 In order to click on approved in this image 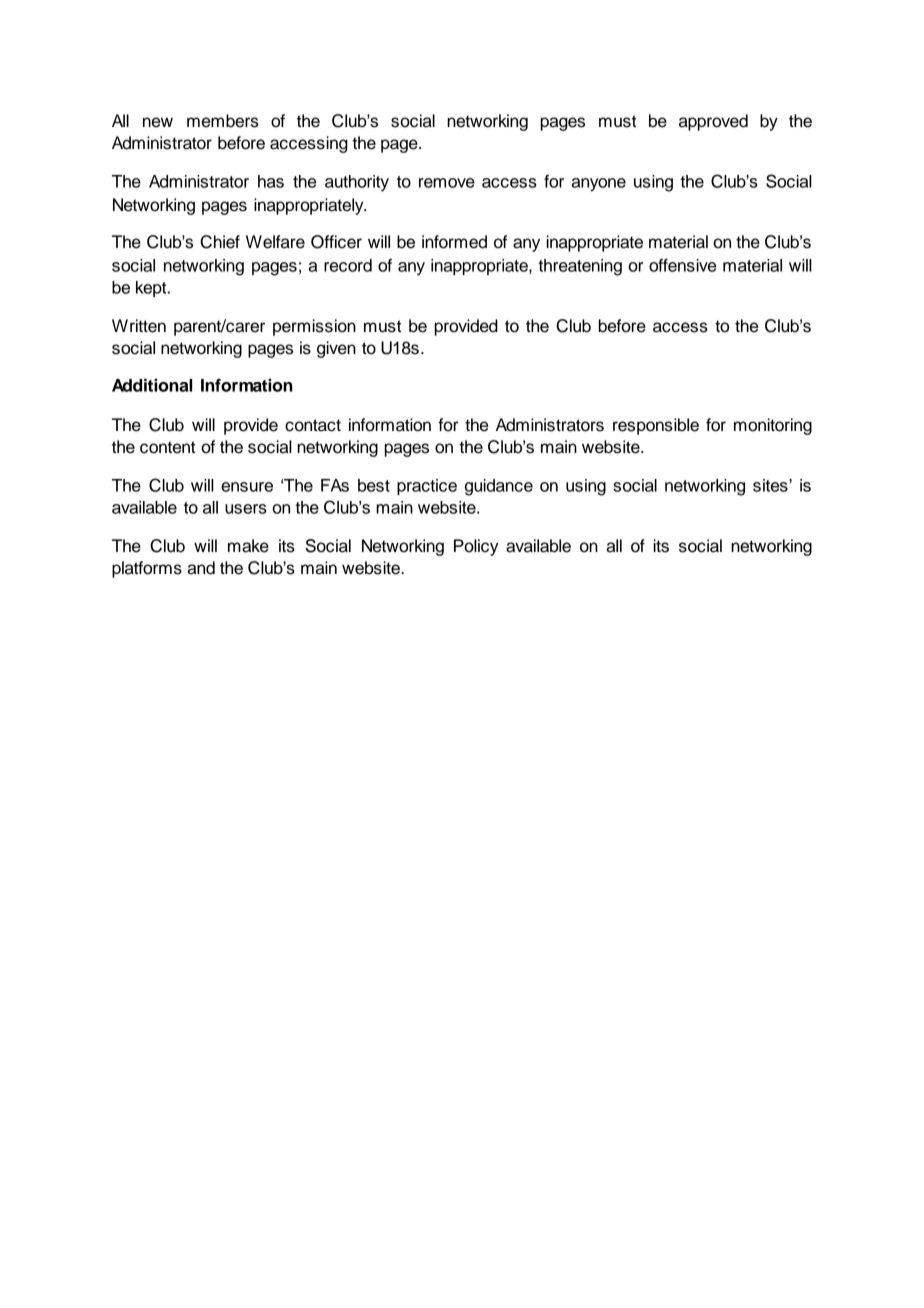, I will do `click(713, 122)`.
